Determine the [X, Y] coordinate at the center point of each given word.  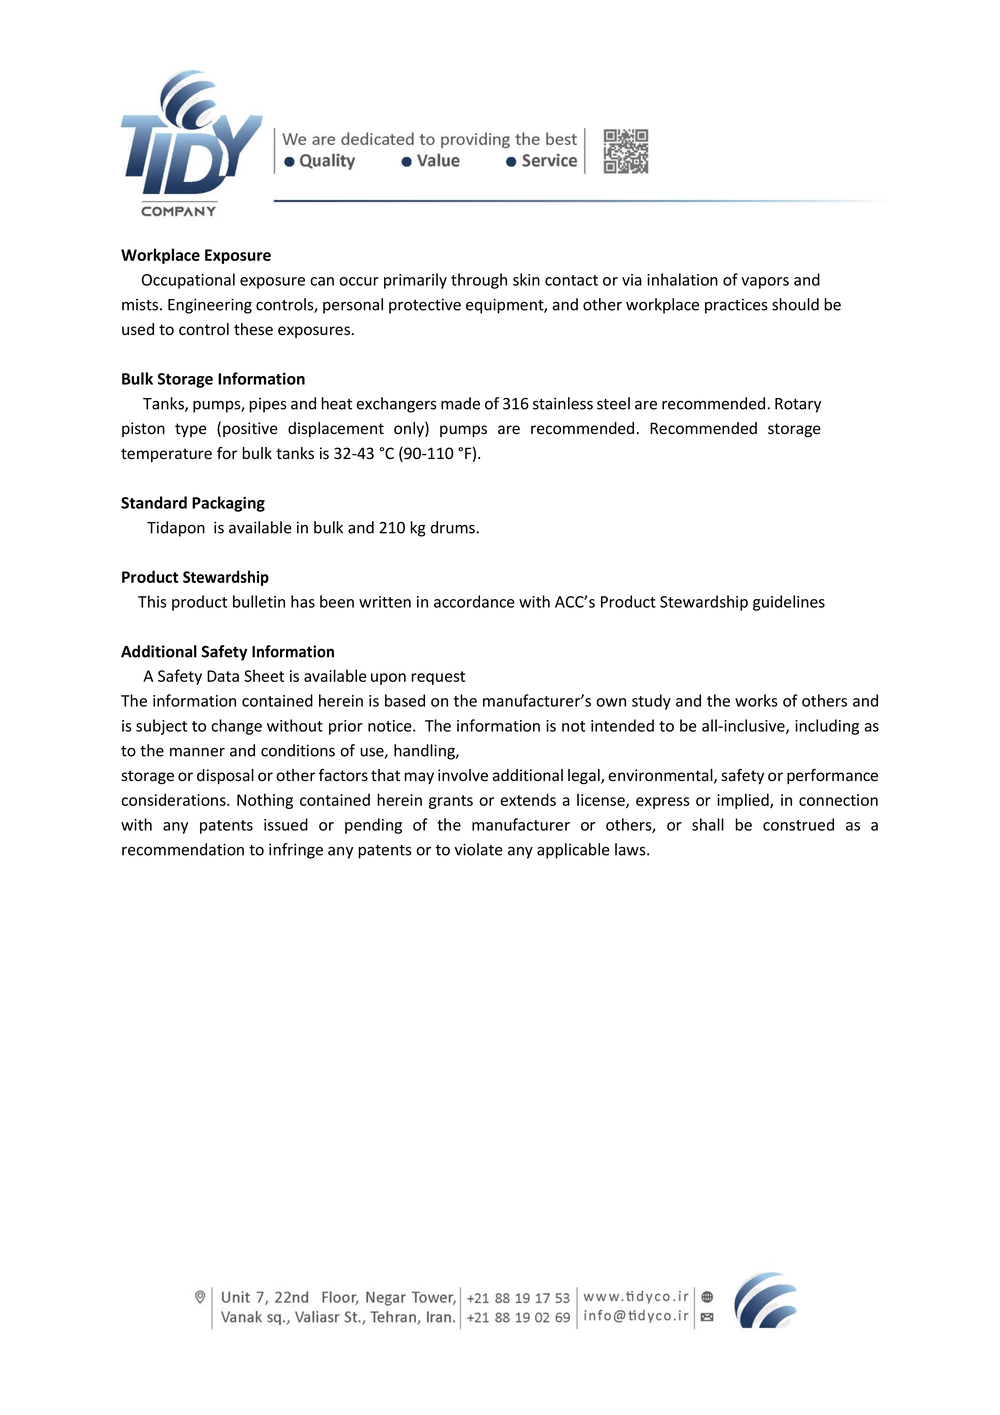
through [479, 281]
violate [479, 849]
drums [454, 527]
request [438, 678]
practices [736, 306]
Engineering [210, 306]
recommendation [183, 849]
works [756, 700]
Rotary [798, 405]
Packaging [228, 504]
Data [223, 676]
